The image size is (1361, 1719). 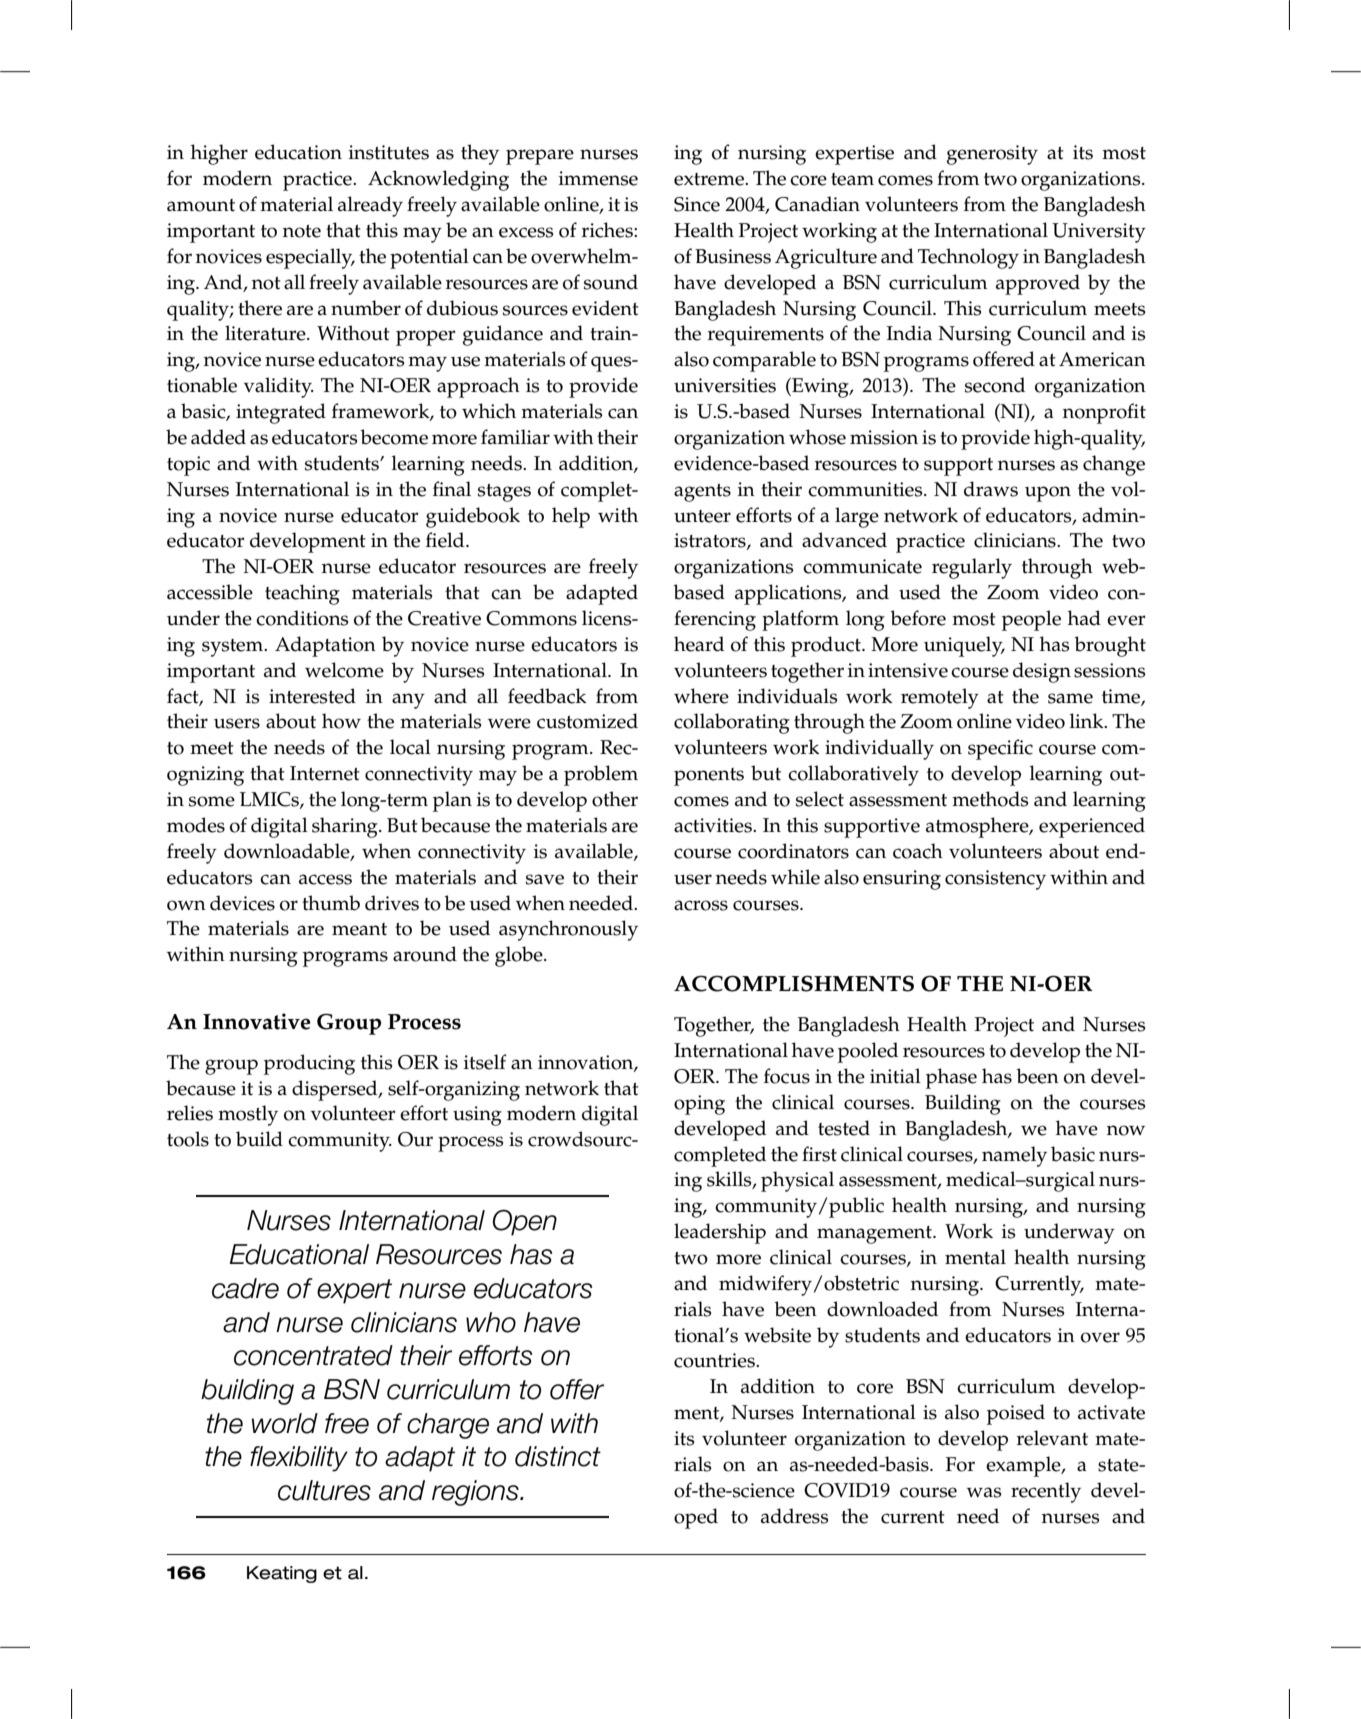 What do you see at coordinates (702, 493) in the screenshot?
I see `agents` at bounding box center [702, 493].
